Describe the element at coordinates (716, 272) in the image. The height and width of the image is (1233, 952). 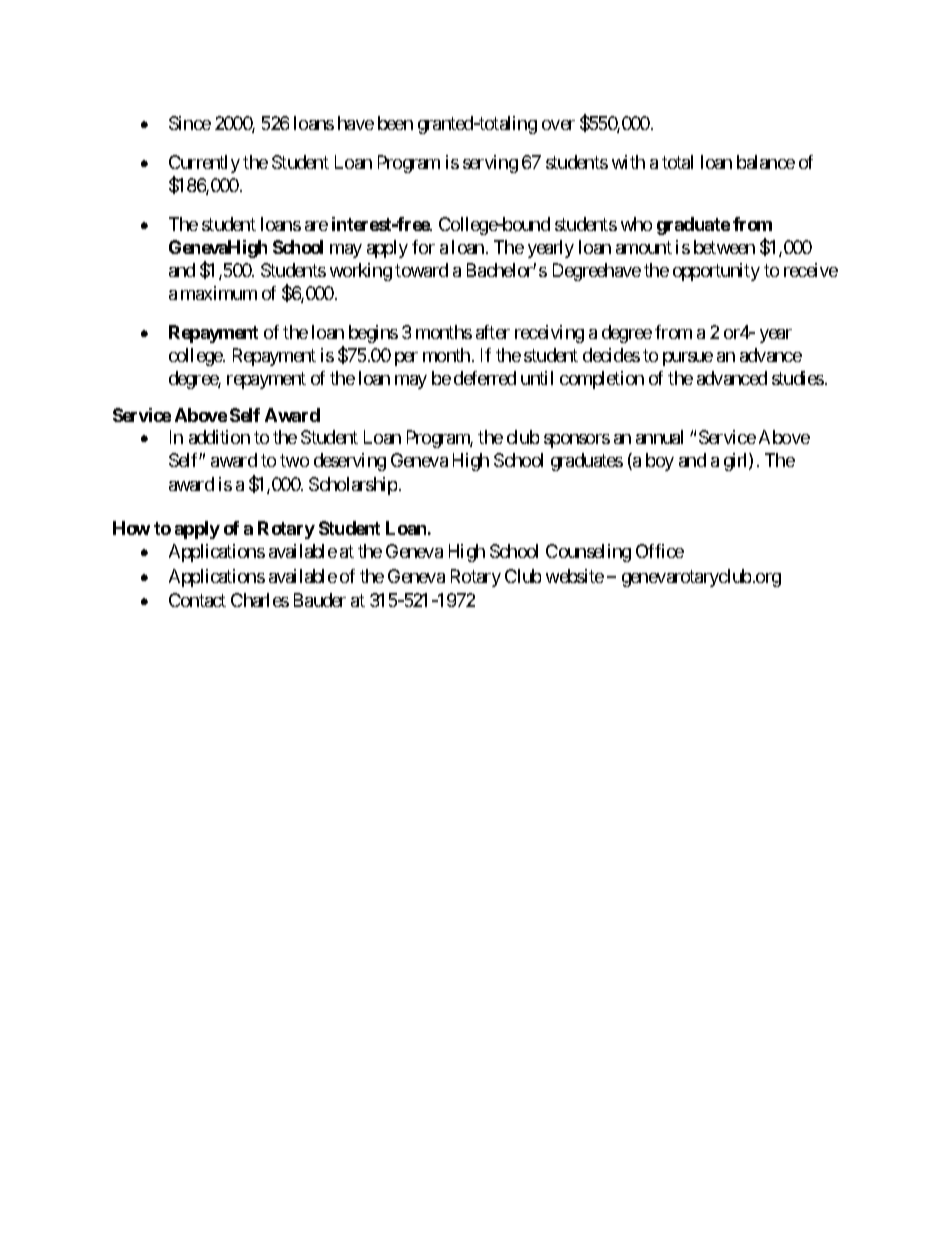
I see `opportunity` at that location.
